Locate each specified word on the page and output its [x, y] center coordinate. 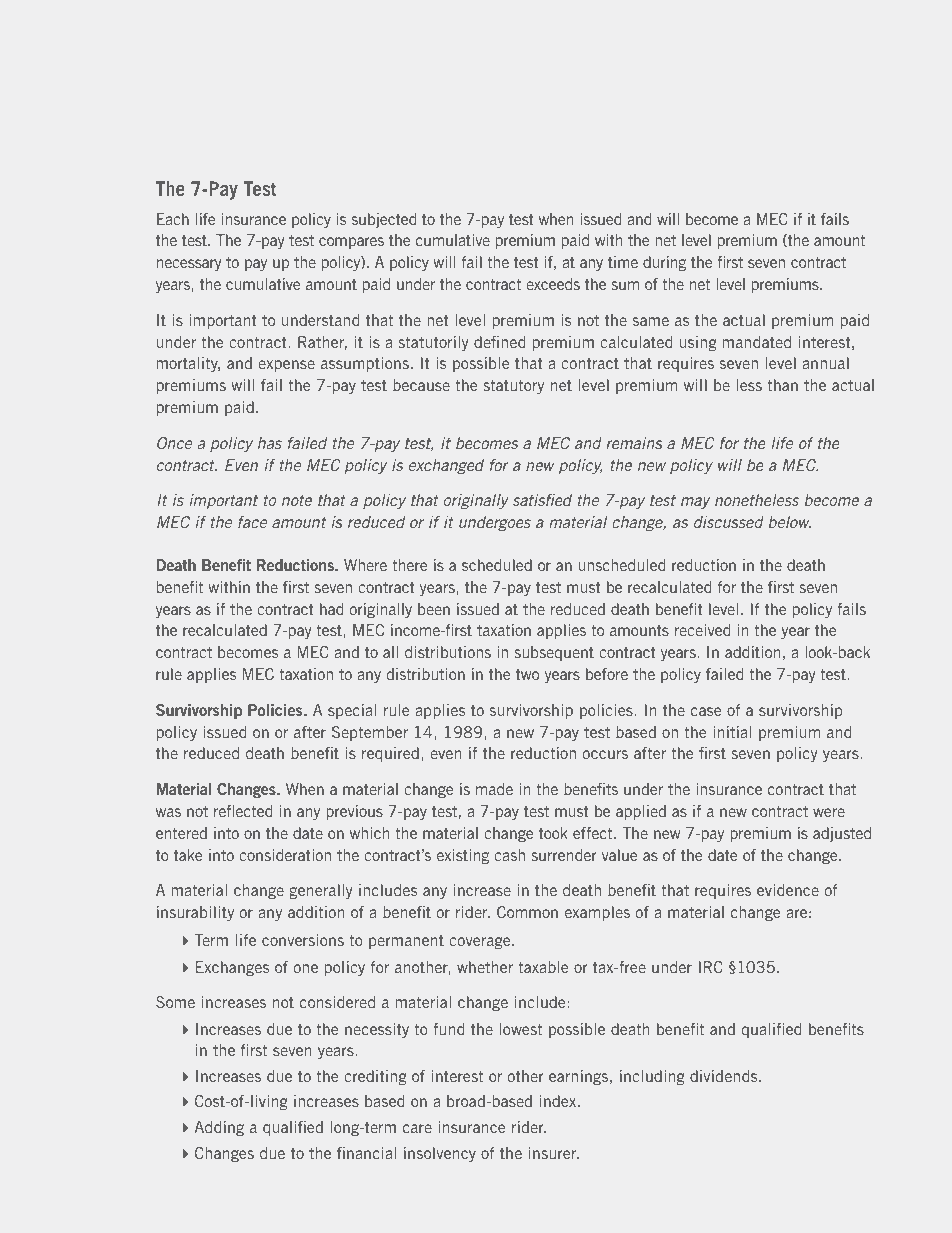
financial [366, 1153]
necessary [189, 265]
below [789, 522]
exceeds [553, 284]
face [252, 522]
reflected [243, 811]
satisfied [542, 500]
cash [509, 855]
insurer [554, 1153]
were [829, 812]
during [664, 263]
